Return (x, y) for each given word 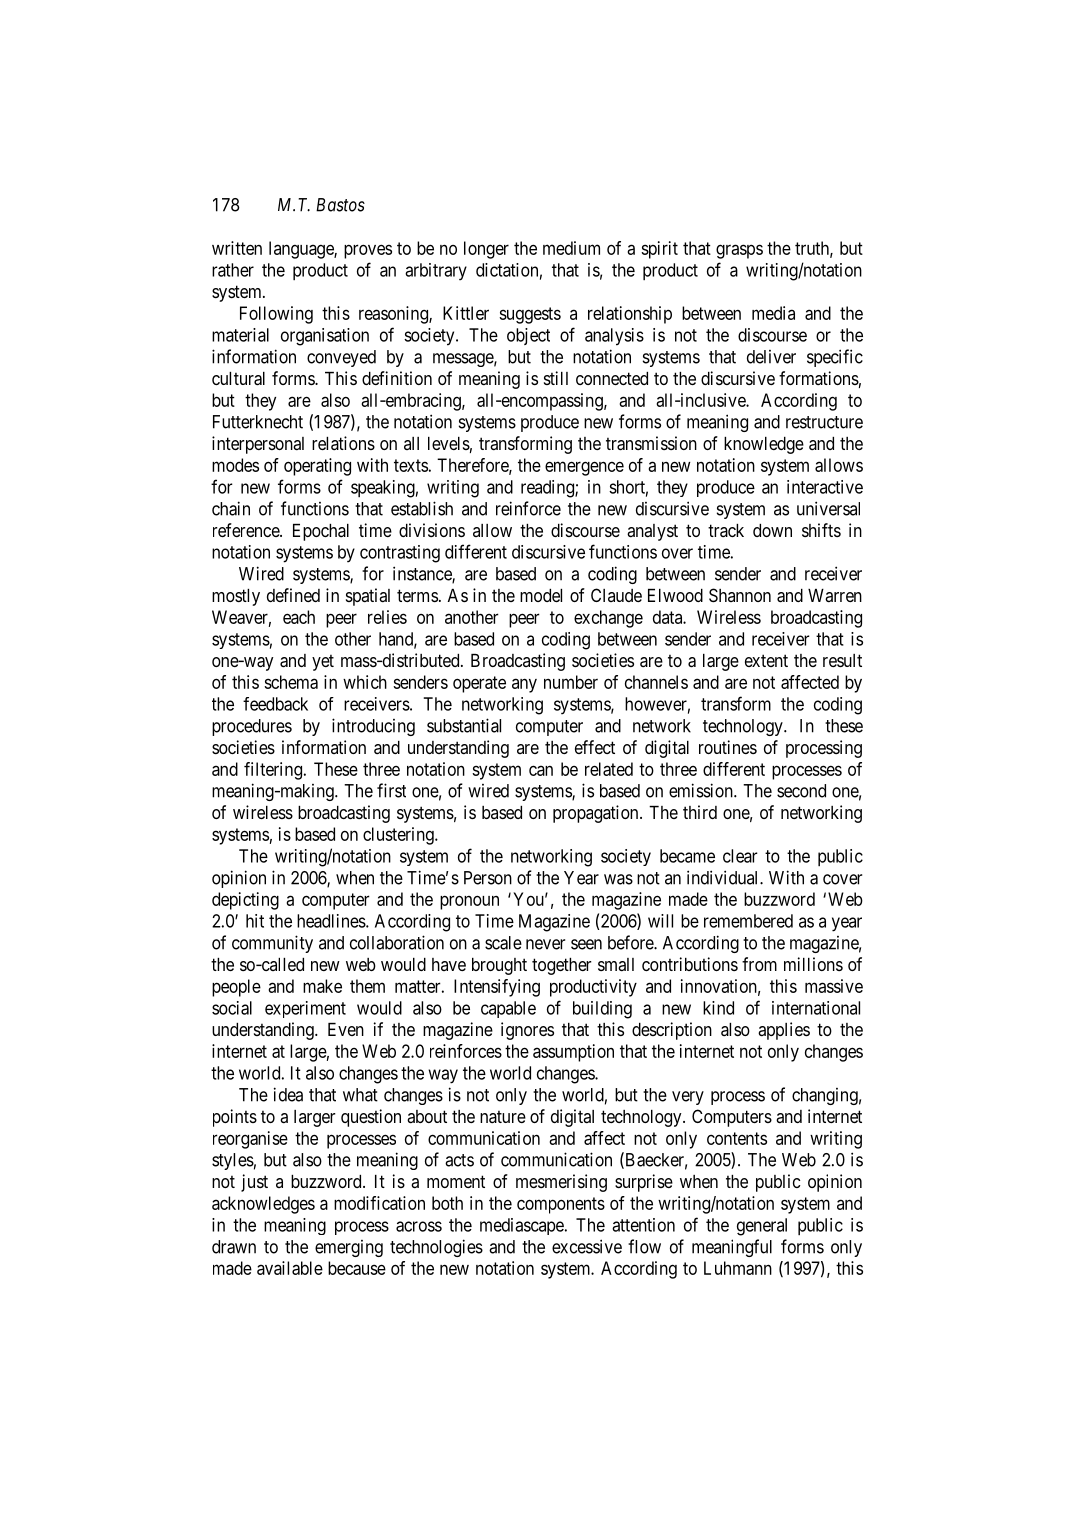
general (762, 1227)
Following (276, 315)
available (290, 1268)
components (561, 1205)
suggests (530, 315)
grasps (739, 251)
